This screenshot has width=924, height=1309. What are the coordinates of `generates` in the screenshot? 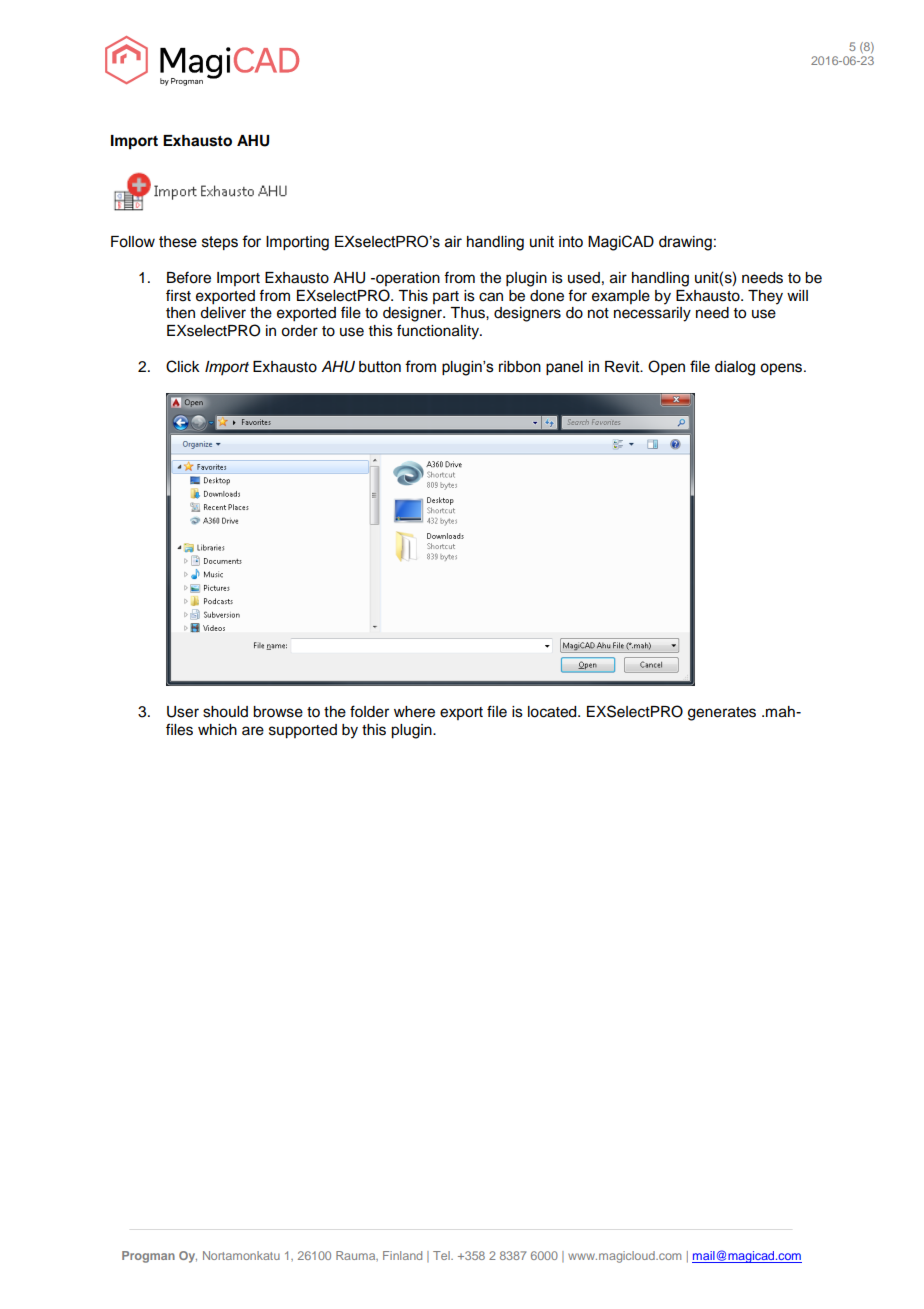 It's located at (722, 714).
